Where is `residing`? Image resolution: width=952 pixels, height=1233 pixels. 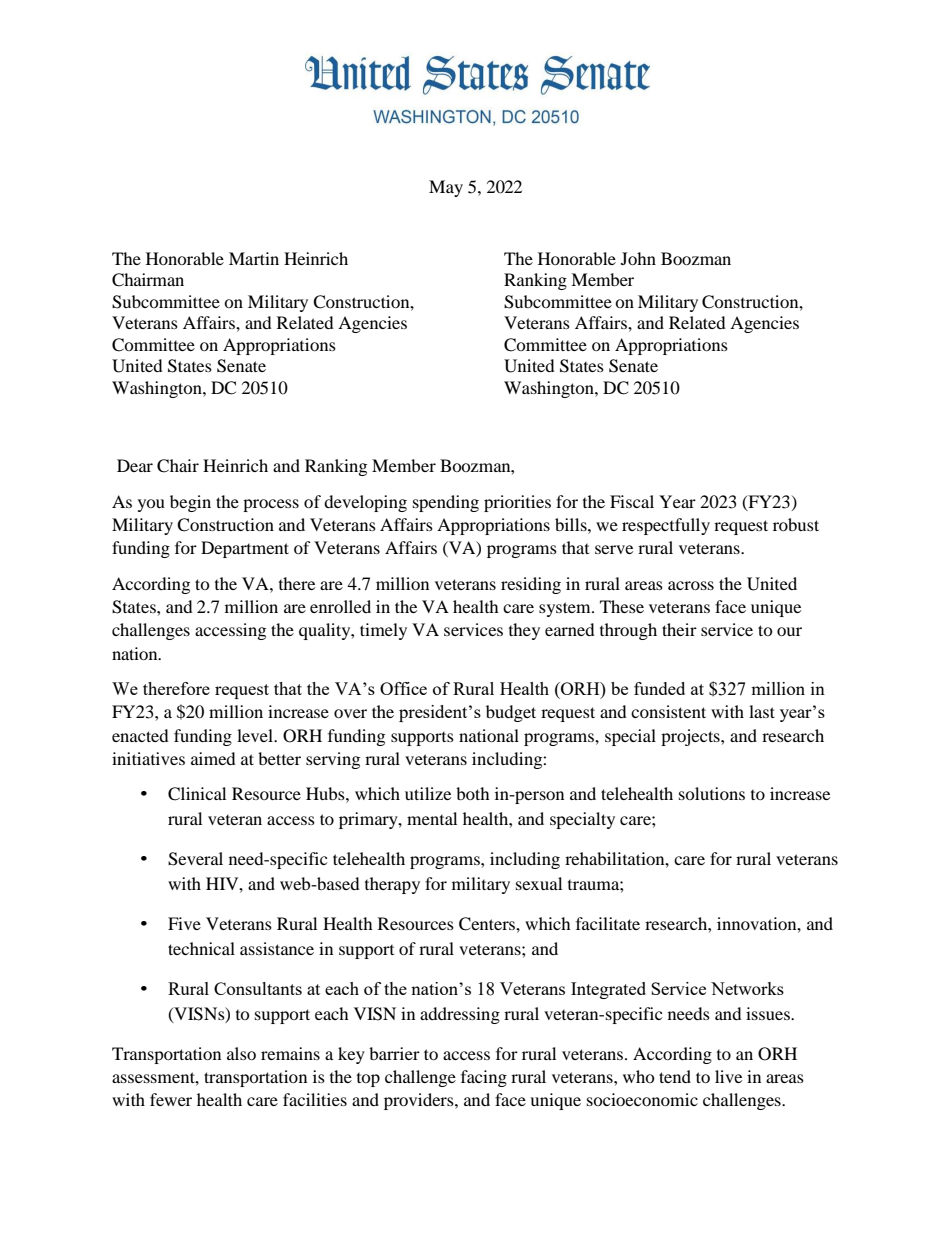 residing is located at coordinates (531, 585).
